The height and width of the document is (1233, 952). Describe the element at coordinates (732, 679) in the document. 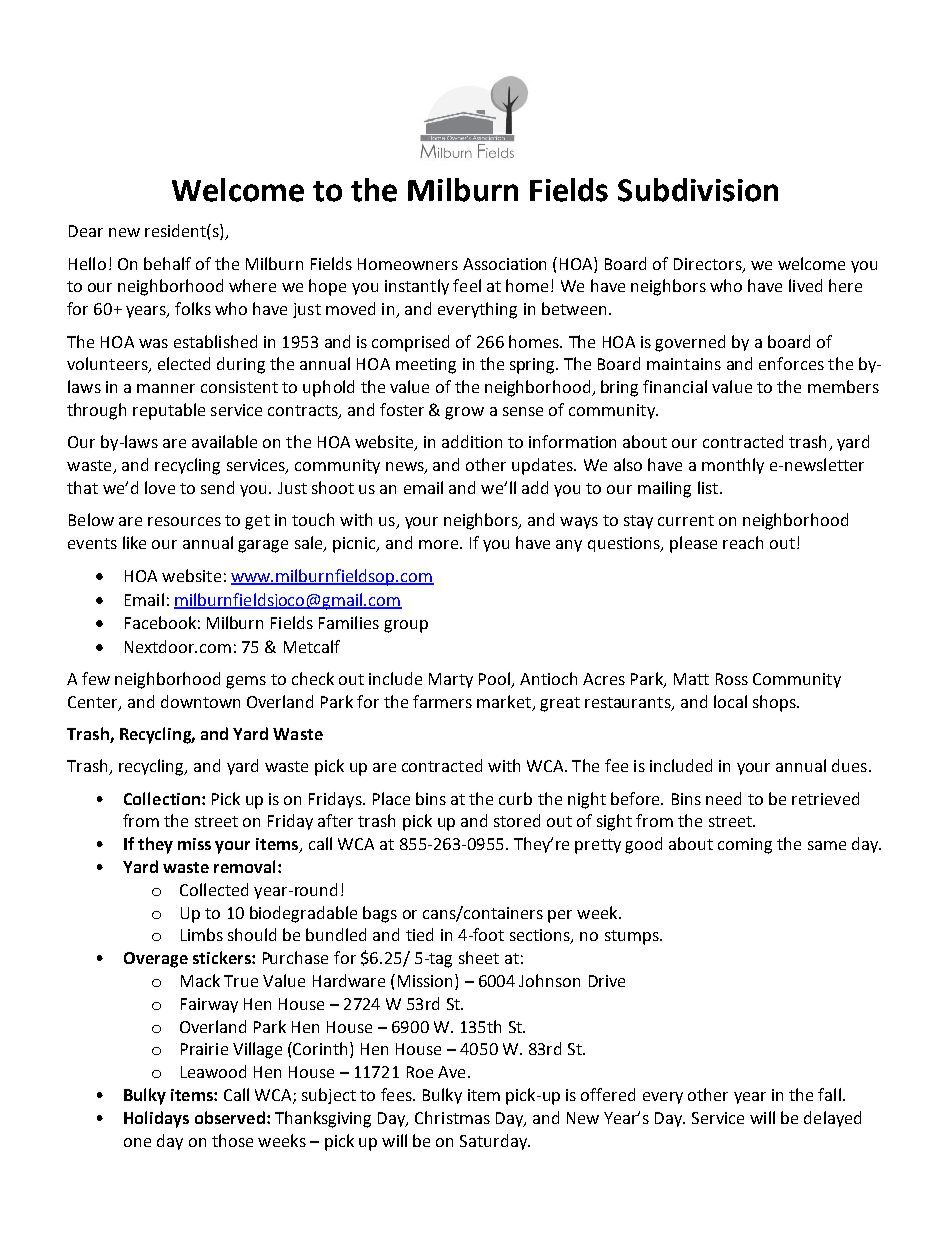

I see `Ross` at that location.
